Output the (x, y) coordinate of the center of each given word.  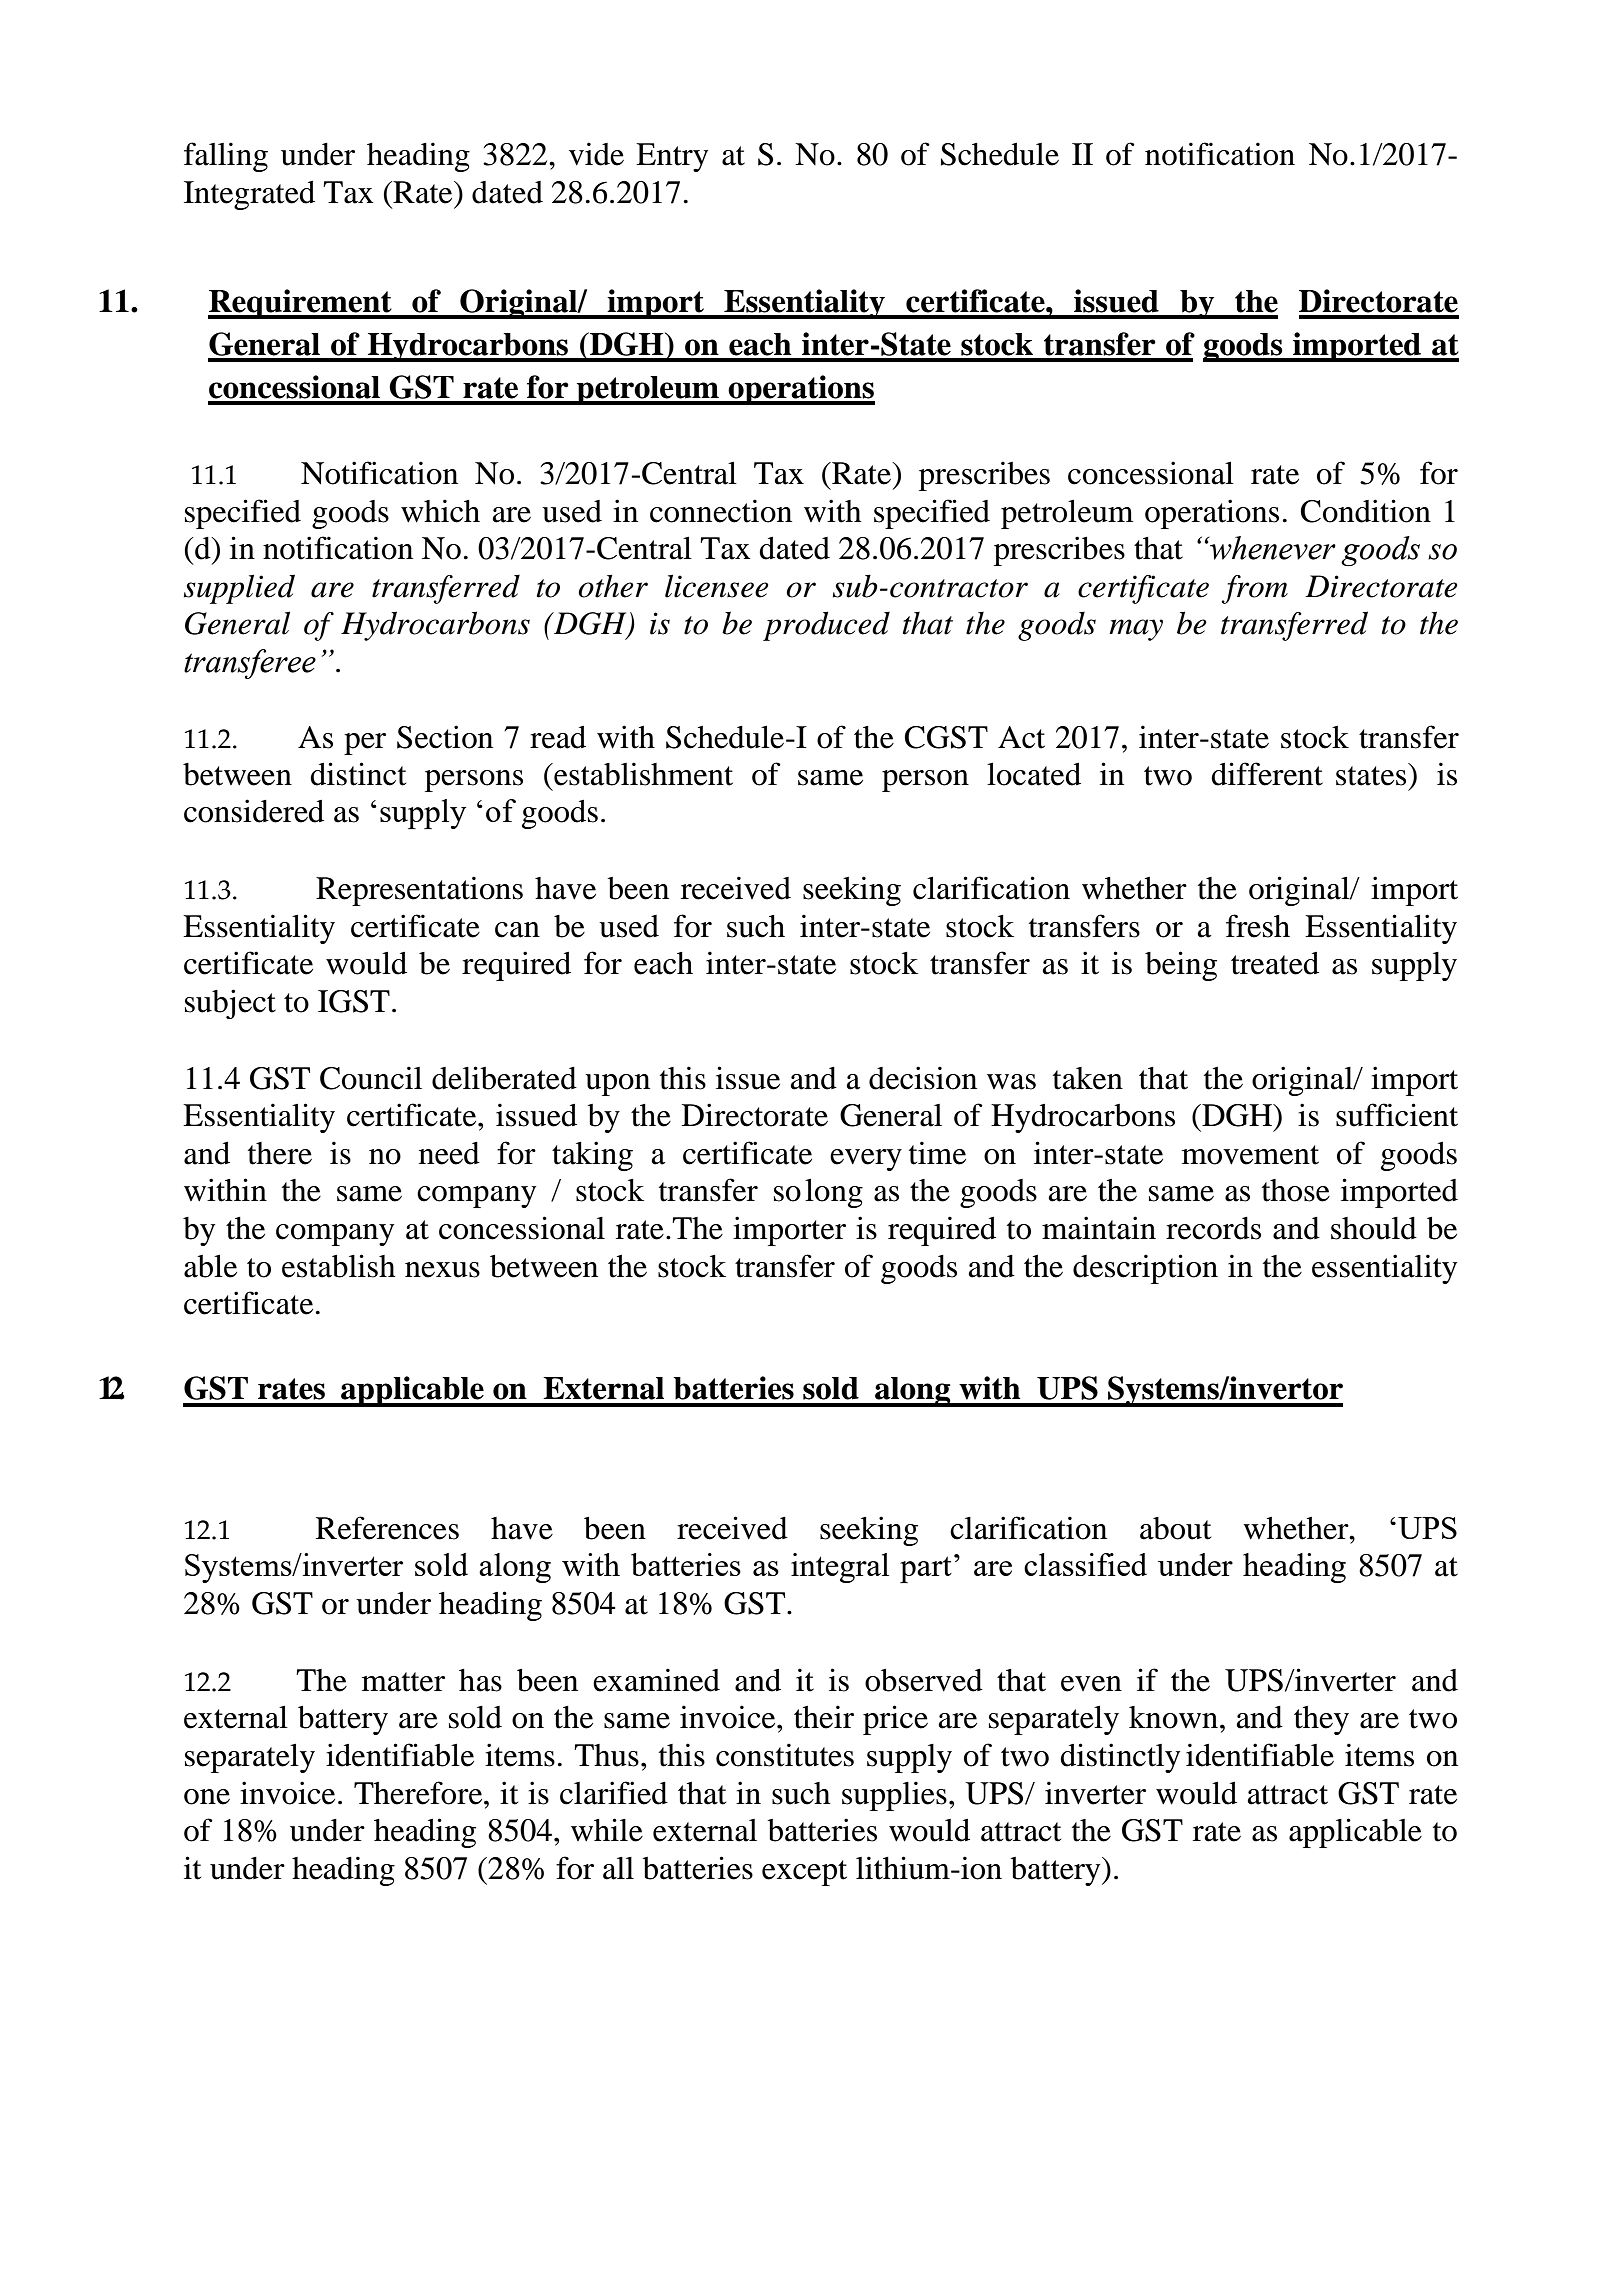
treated (1275, 963)
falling (226, 157)
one (207, 1797)
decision (923, 1078)
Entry (672, 157)
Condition (1366, 511)
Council (371, 1078)
